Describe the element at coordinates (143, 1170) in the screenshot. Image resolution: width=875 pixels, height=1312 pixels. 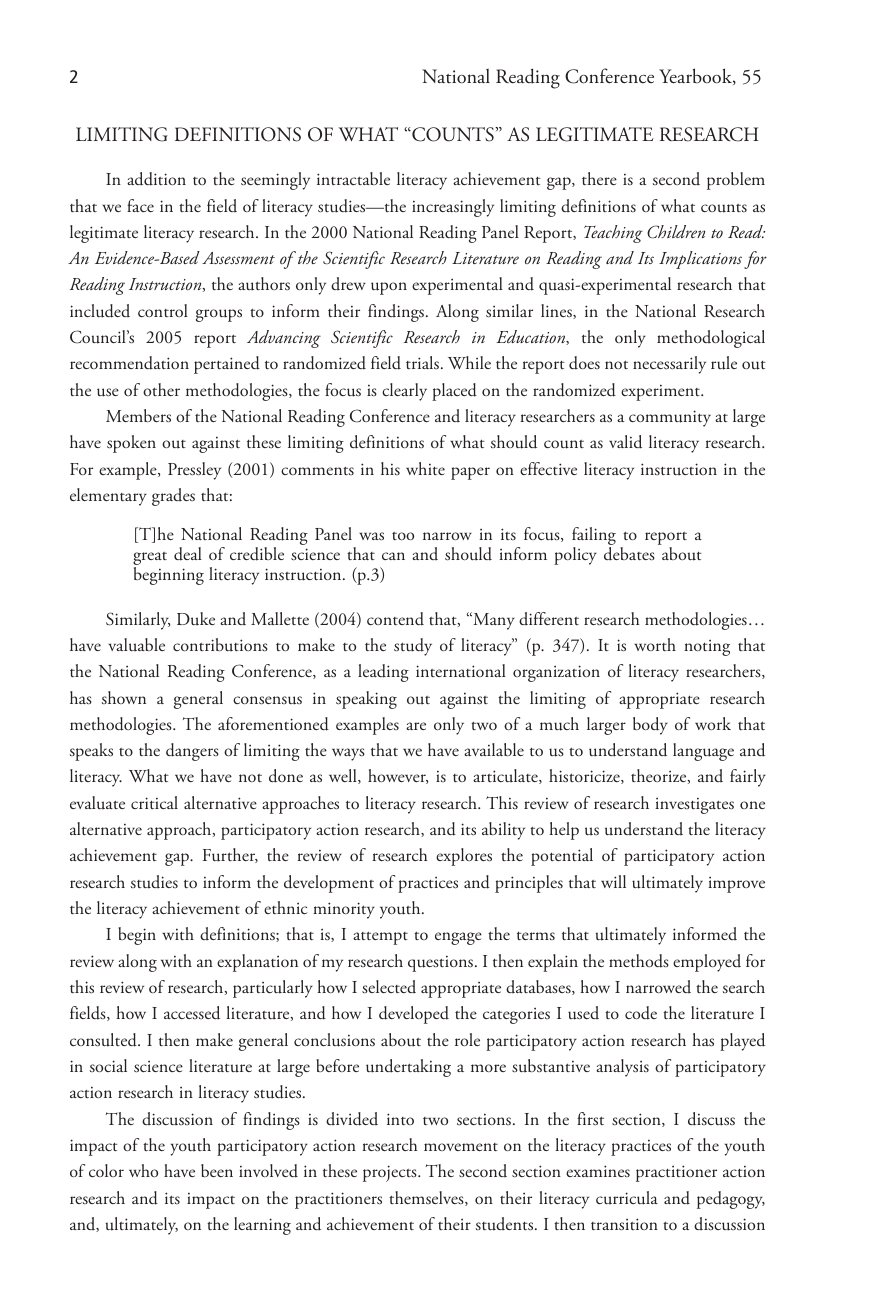
I see `who` at that location.
